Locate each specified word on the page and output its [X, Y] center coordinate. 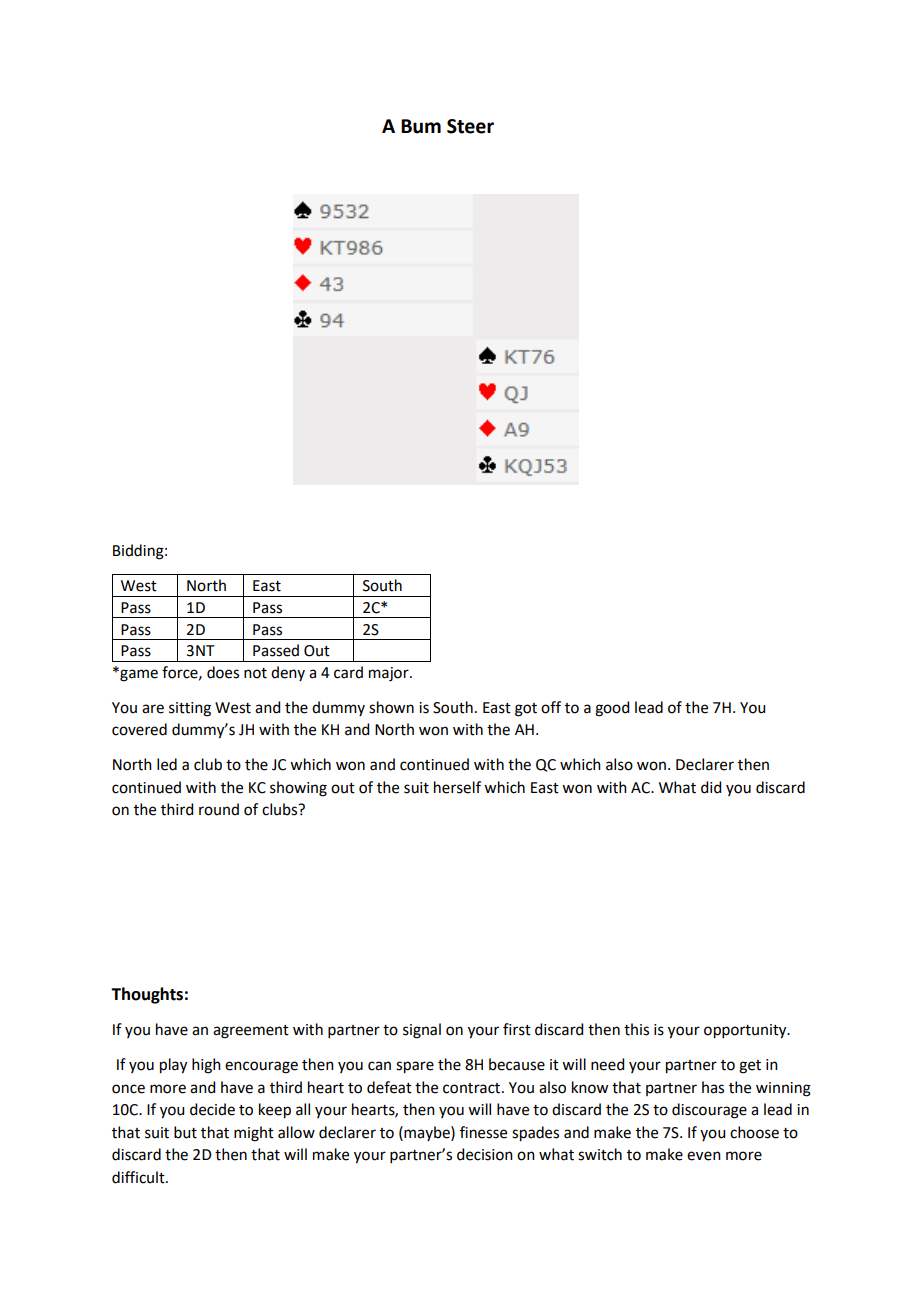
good [612, 709]
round [219, 809]
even [704, 1156]
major [390, 674]
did [711, 787]
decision [485, 1154]
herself [457, 787]
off [551, 707]
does [223, 672]
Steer [470, 126]
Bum [421, 126]
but [185, 1132]
